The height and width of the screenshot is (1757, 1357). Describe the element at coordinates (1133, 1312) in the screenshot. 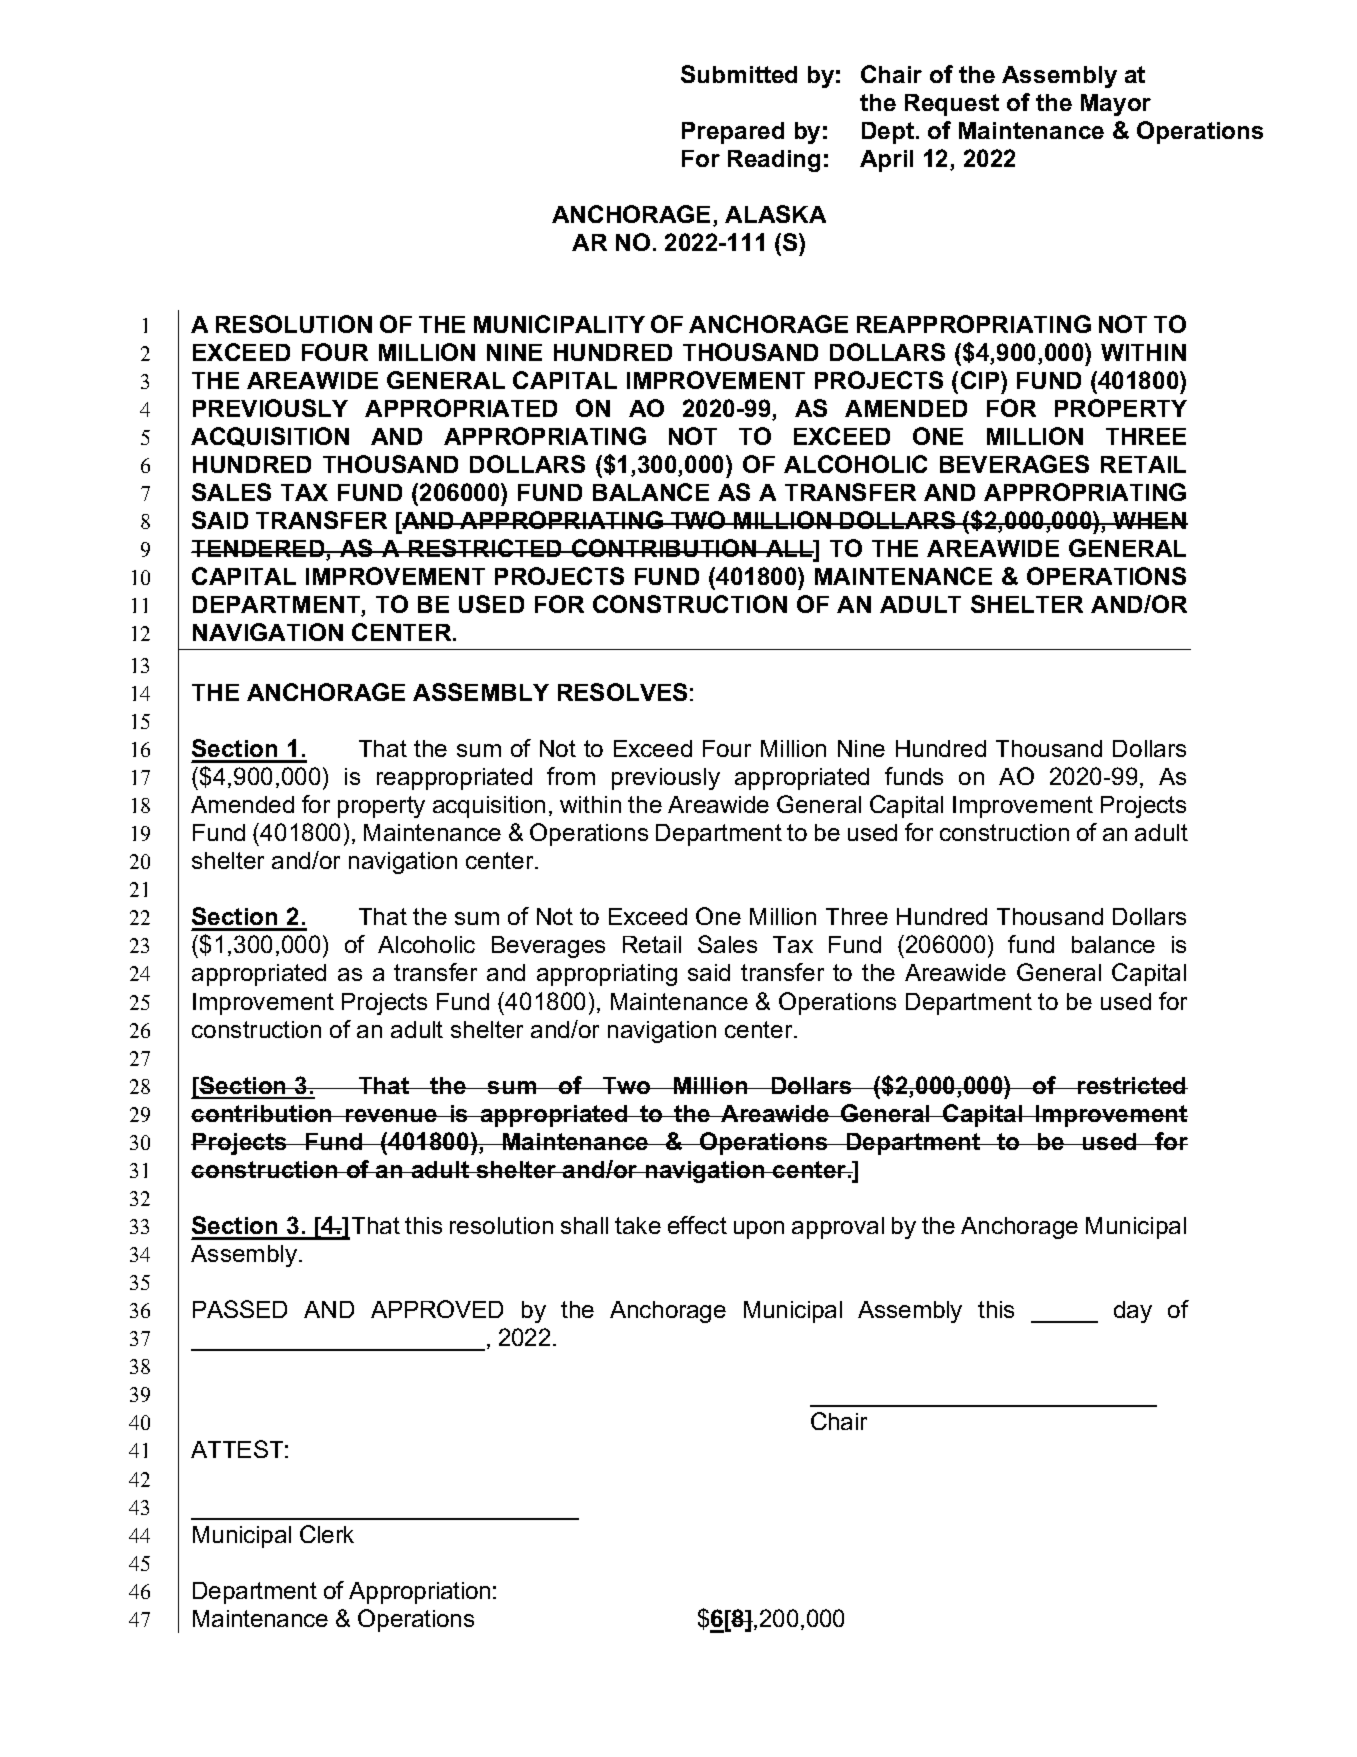

I see `day` at that location.
